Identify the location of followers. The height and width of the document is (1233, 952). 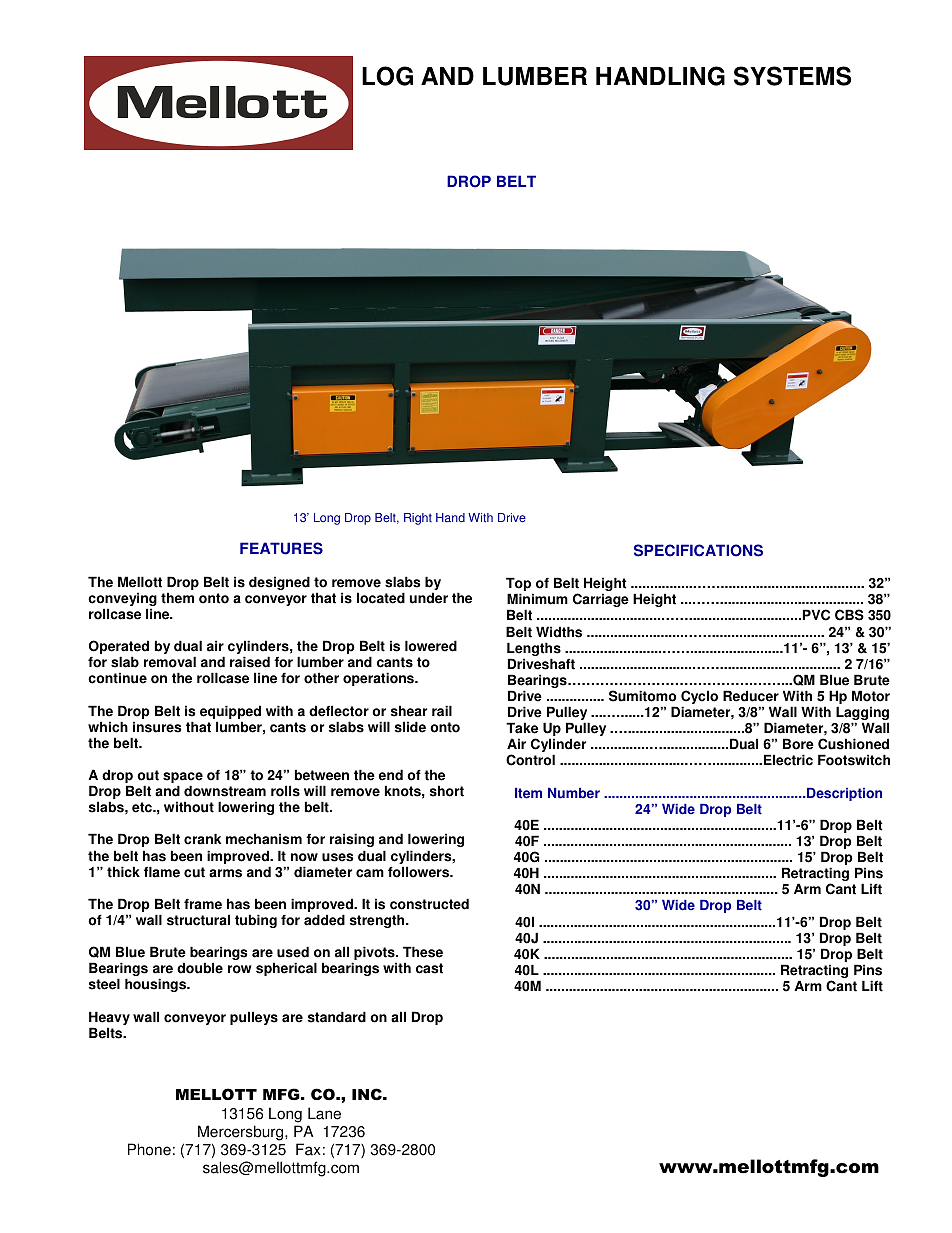
(420, 872).
